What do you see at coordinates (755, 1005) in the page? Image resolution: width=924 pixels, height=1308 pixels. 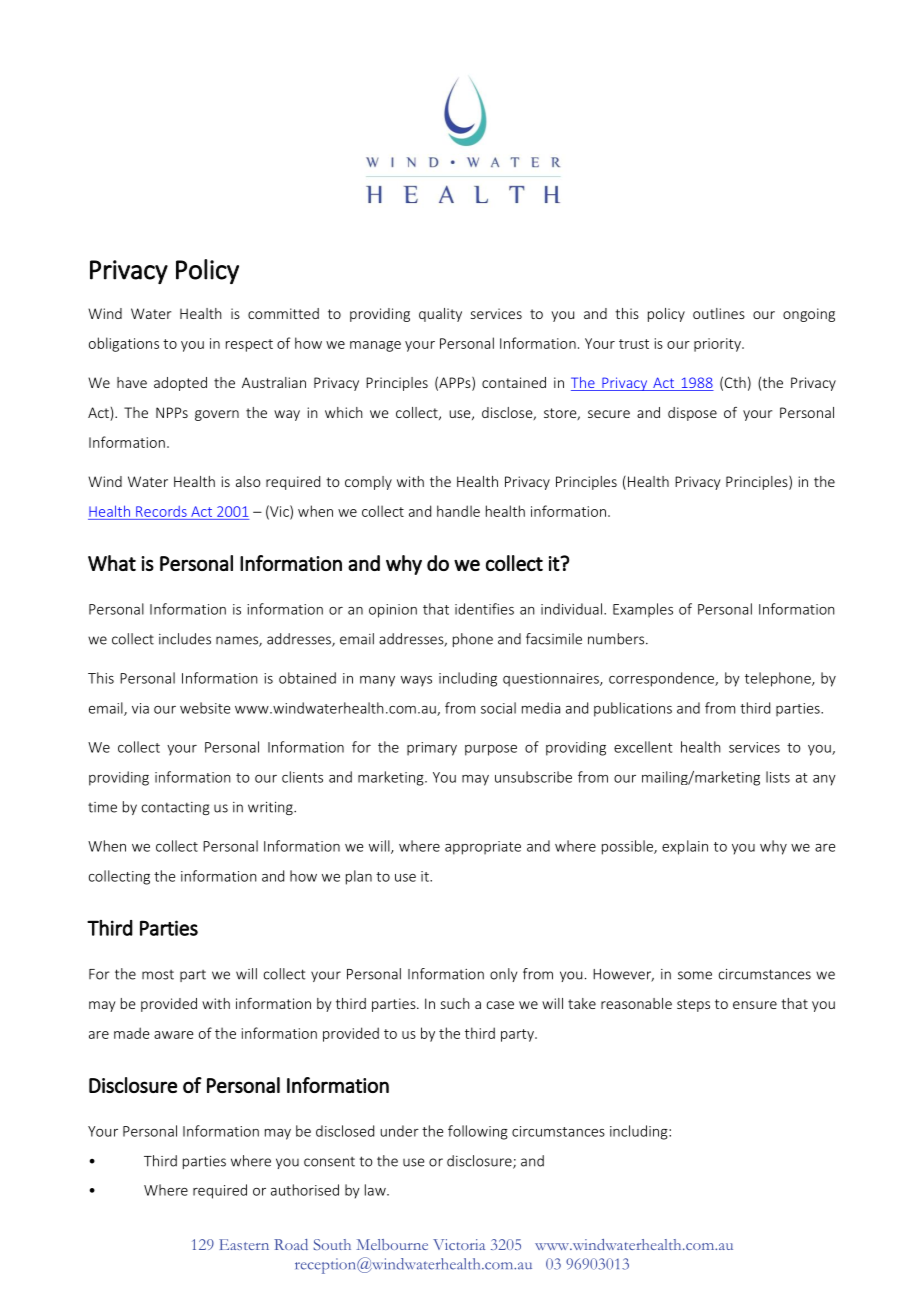 I see `ensure` at bounding box center [755, 1005].
